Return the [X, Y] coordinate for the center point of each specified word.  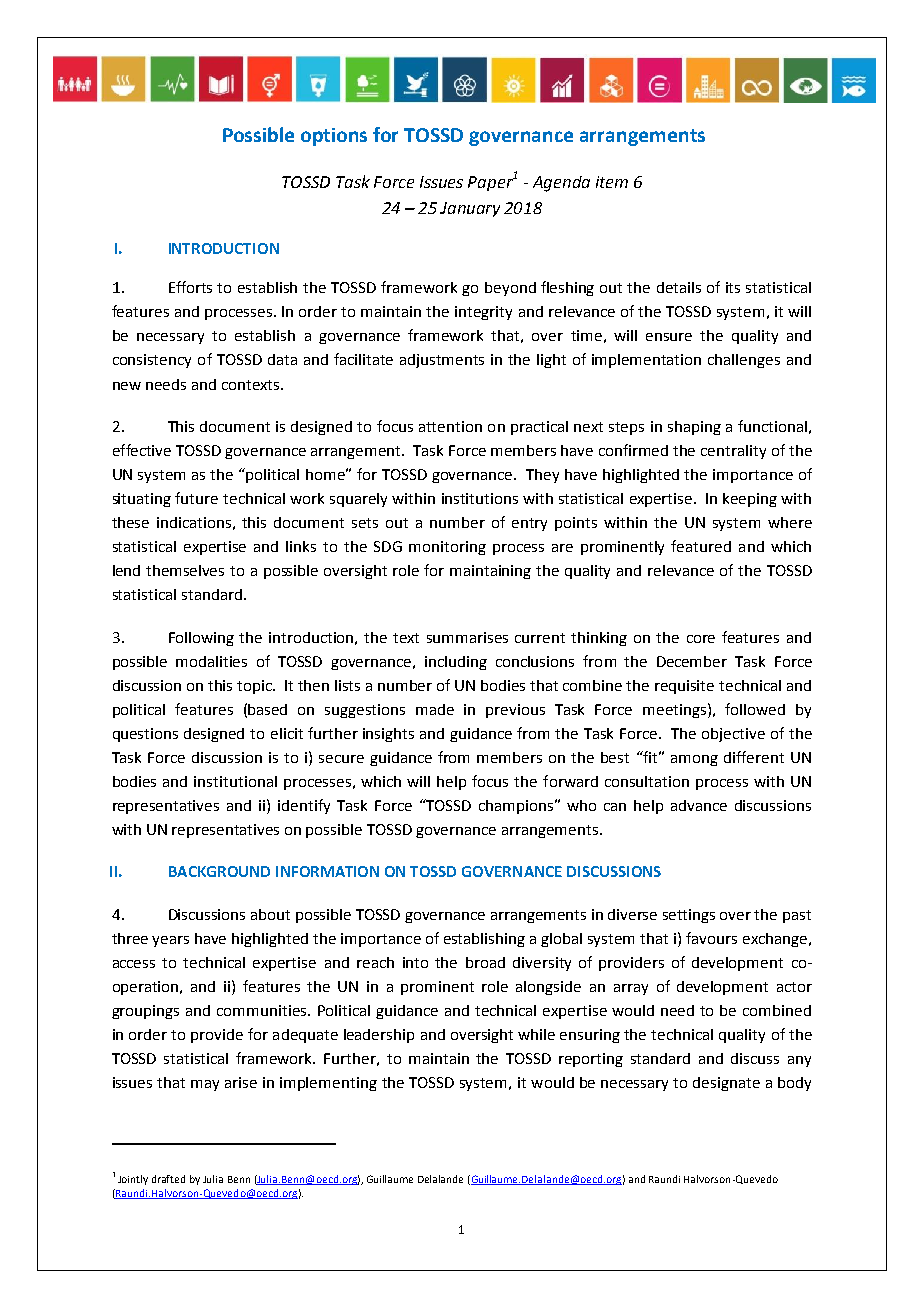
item [612, 182]
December [692, 661]
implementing [328, 1084]
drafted [168, 1179]
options [334, 137]
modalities [211, 661]
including [456, 663]
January [470, 209]
